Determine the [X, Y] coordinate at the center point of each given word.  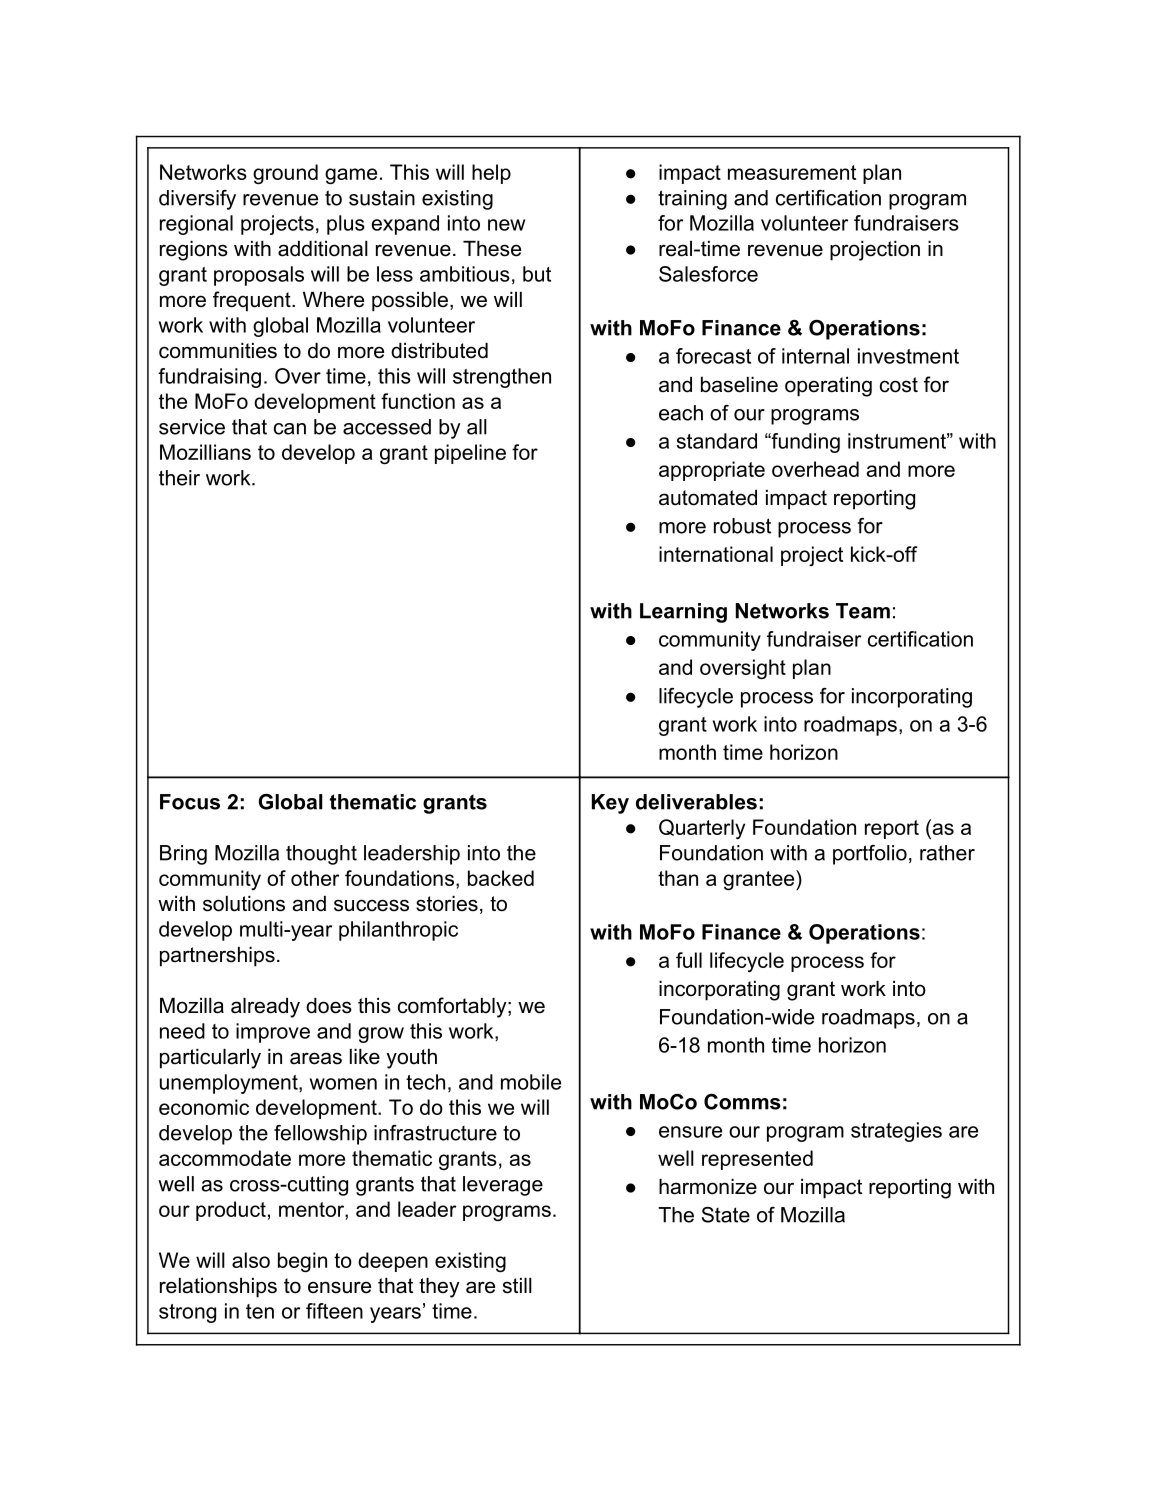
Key [610, 804]
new [506, 225]
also [251, 1260]
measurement [792, 172]
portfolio [870, 855]
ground [285, 174]
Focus [190, 802]
